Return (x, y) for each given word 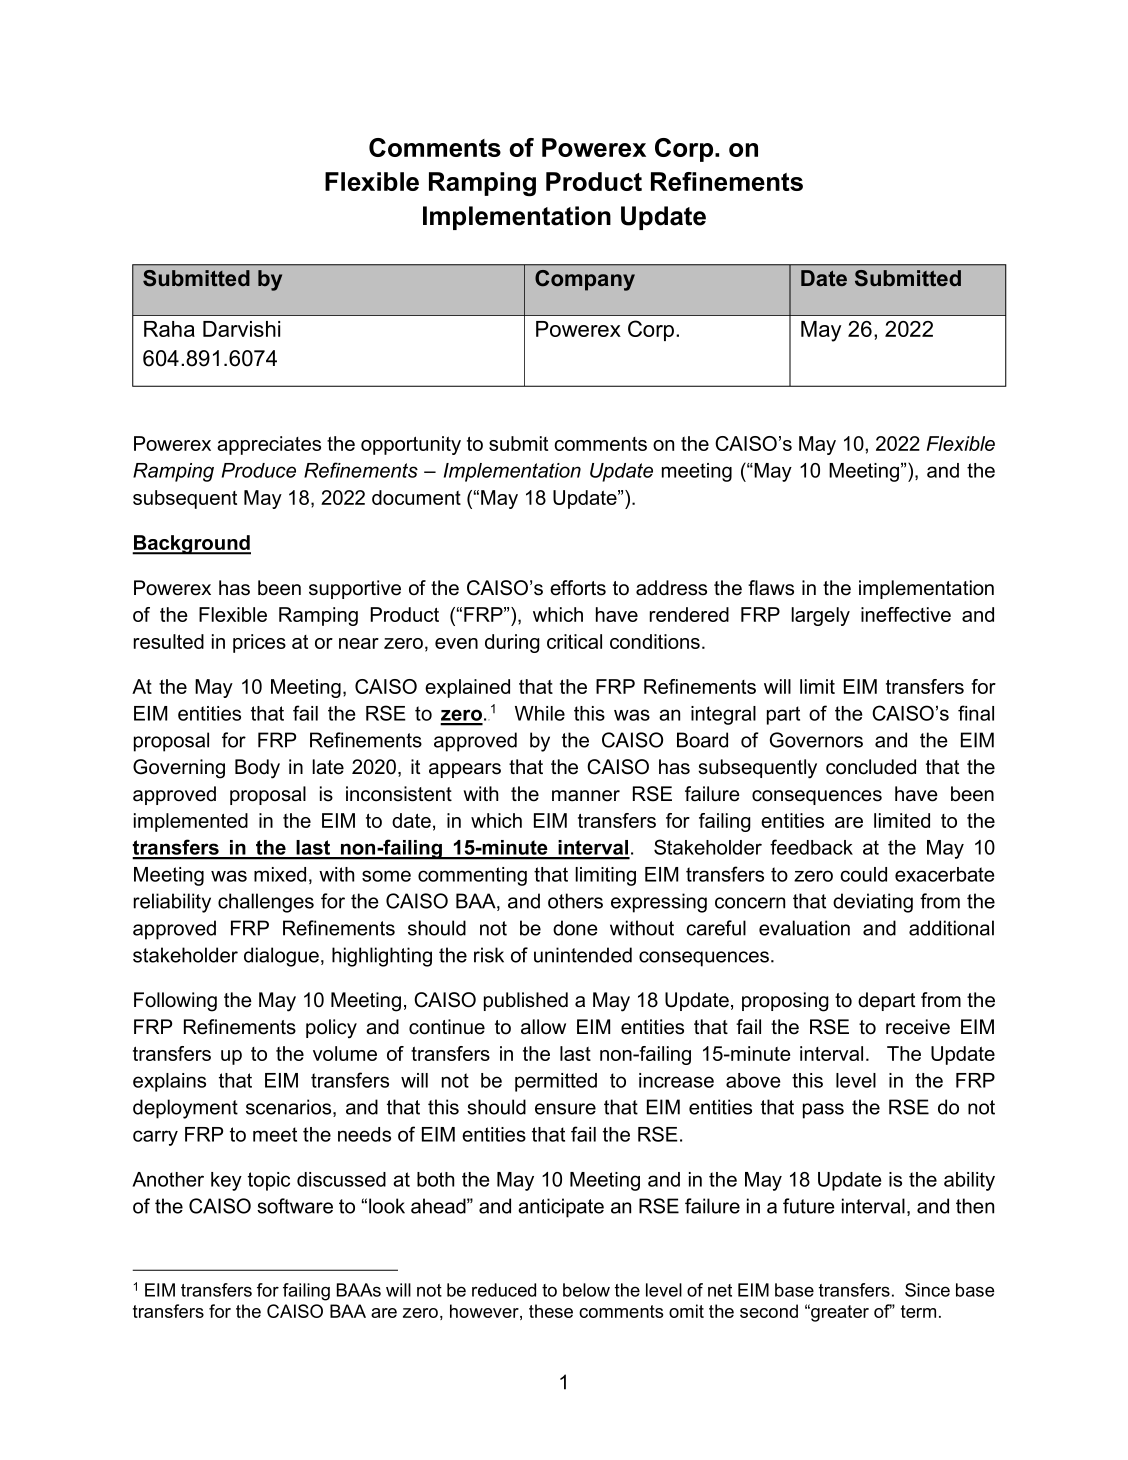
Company (585, 280)
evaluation (804, 928)
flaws (771, 588)
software (295, 1206)
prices (259, 643)
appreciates (269, 445)
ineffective (906, 614)
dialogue (281, 957)
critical (574, 641)
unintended (583, 955)
